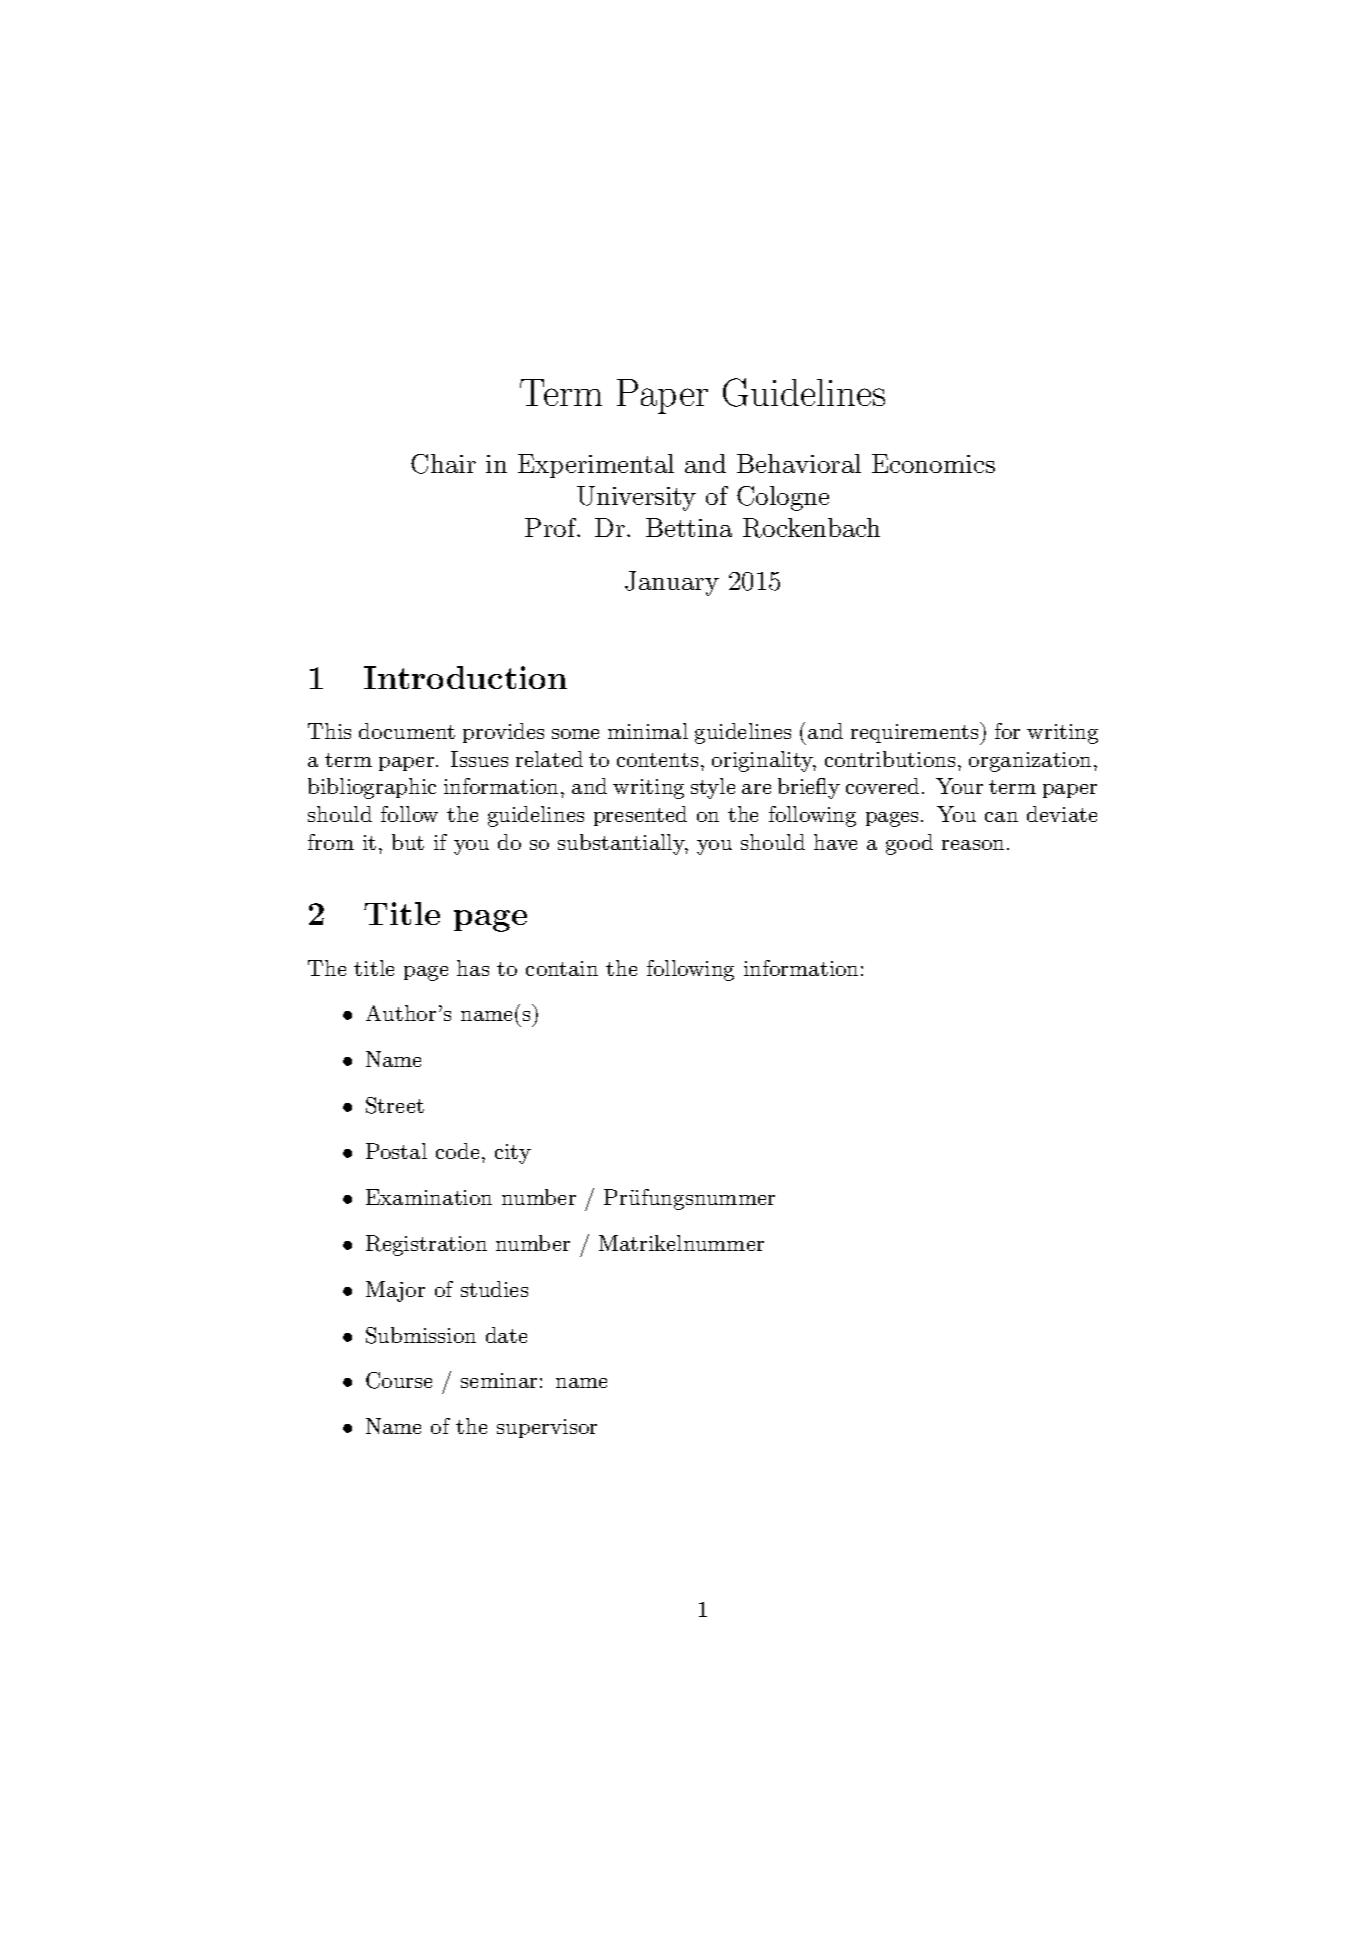 The height and width of the page is (1938, 1370). What do you see at coordinates (443, 464) in the page?
I see `Chair` at bounding box center [443, 464].
